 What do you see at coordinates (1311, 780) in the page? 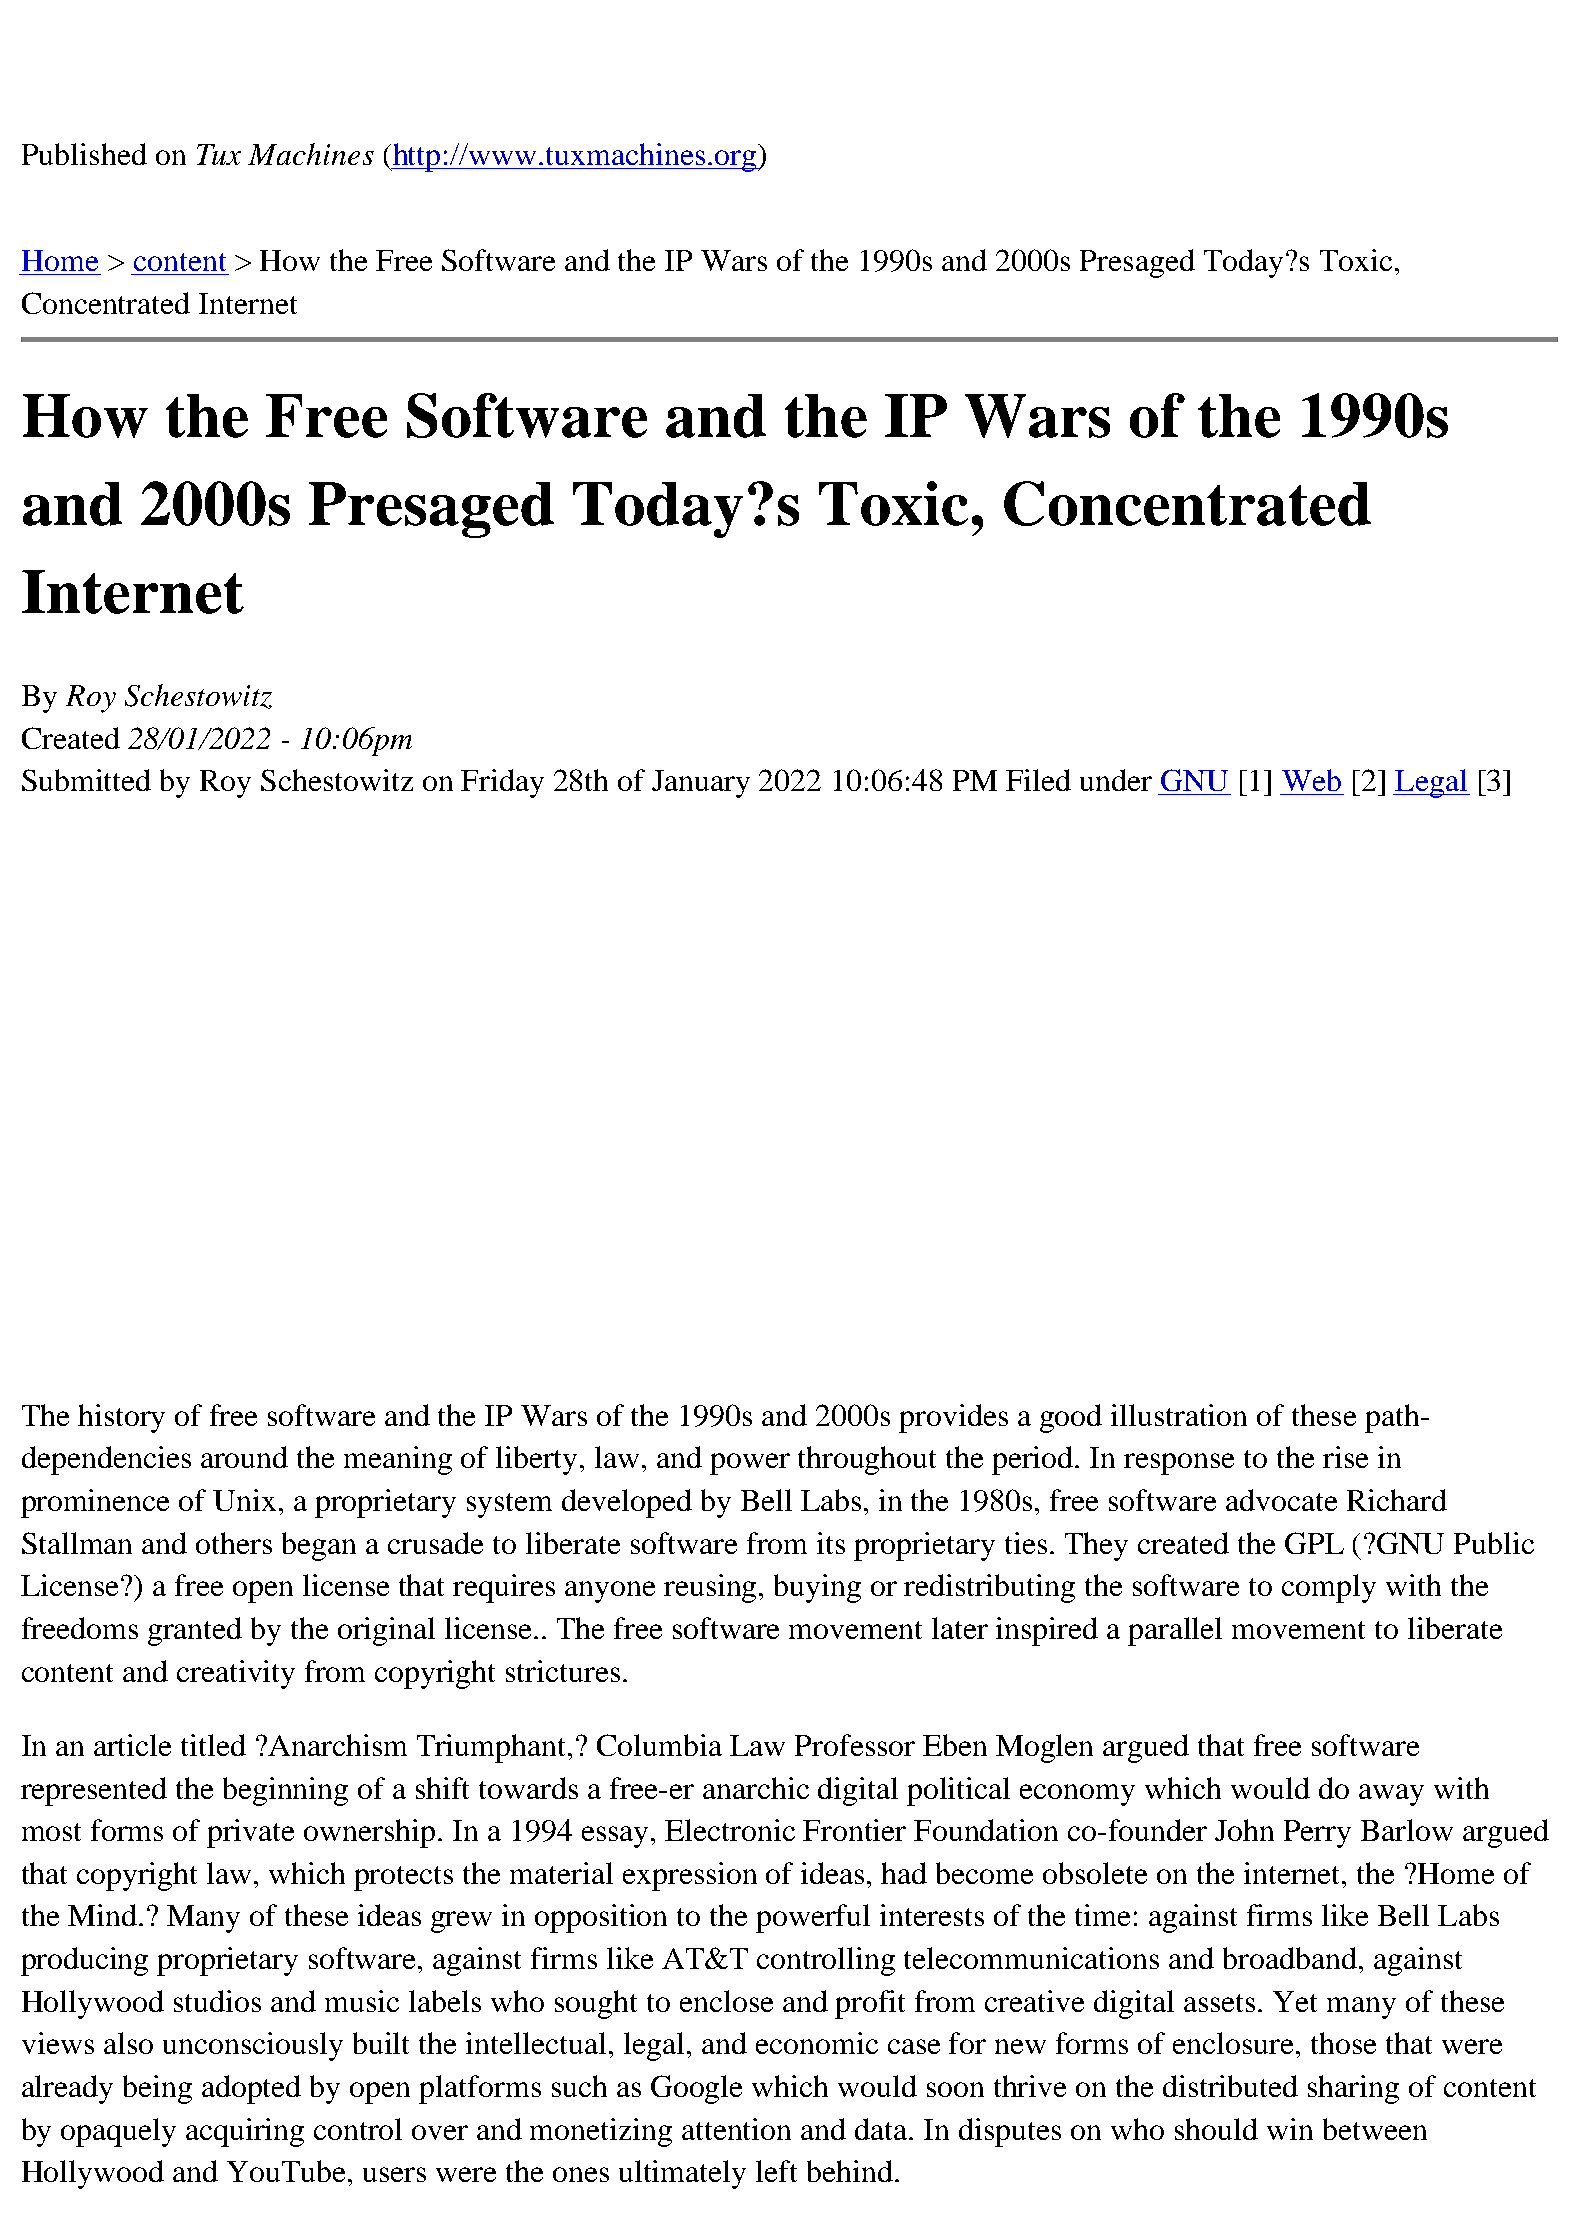
I see `Web` at bounding box center [1311, 780].
